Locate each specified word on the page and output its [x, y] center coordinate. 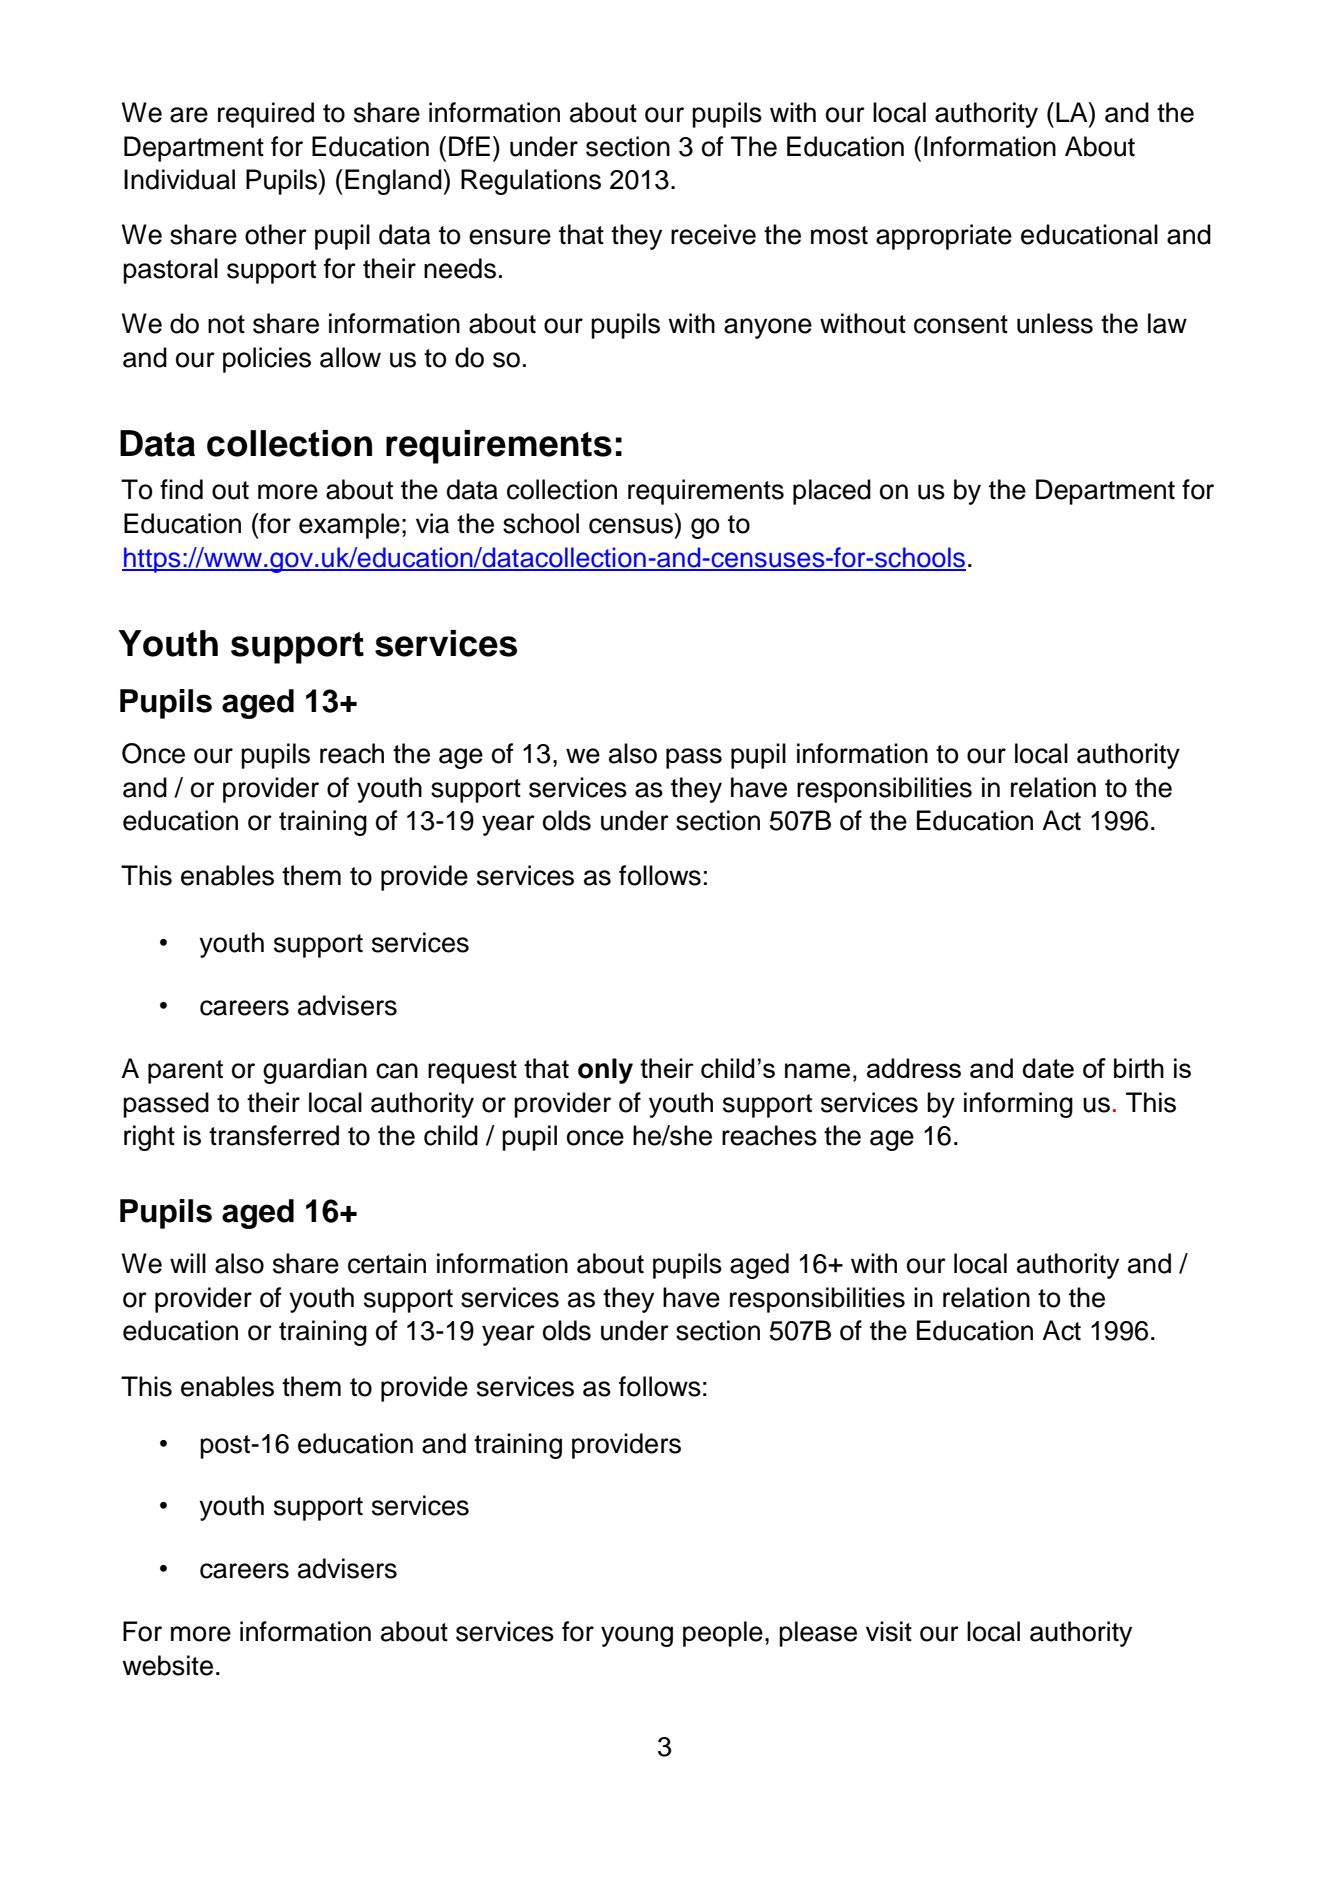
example [349, 526]
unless [1055, 323]
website [167, 1665]
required [266, 115]
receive [713, 234]
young [637, 1636]
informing [1018, 1105]
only [605, 1071]
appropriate [944, 237]
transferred [274, 1135]
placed [832, 492]
